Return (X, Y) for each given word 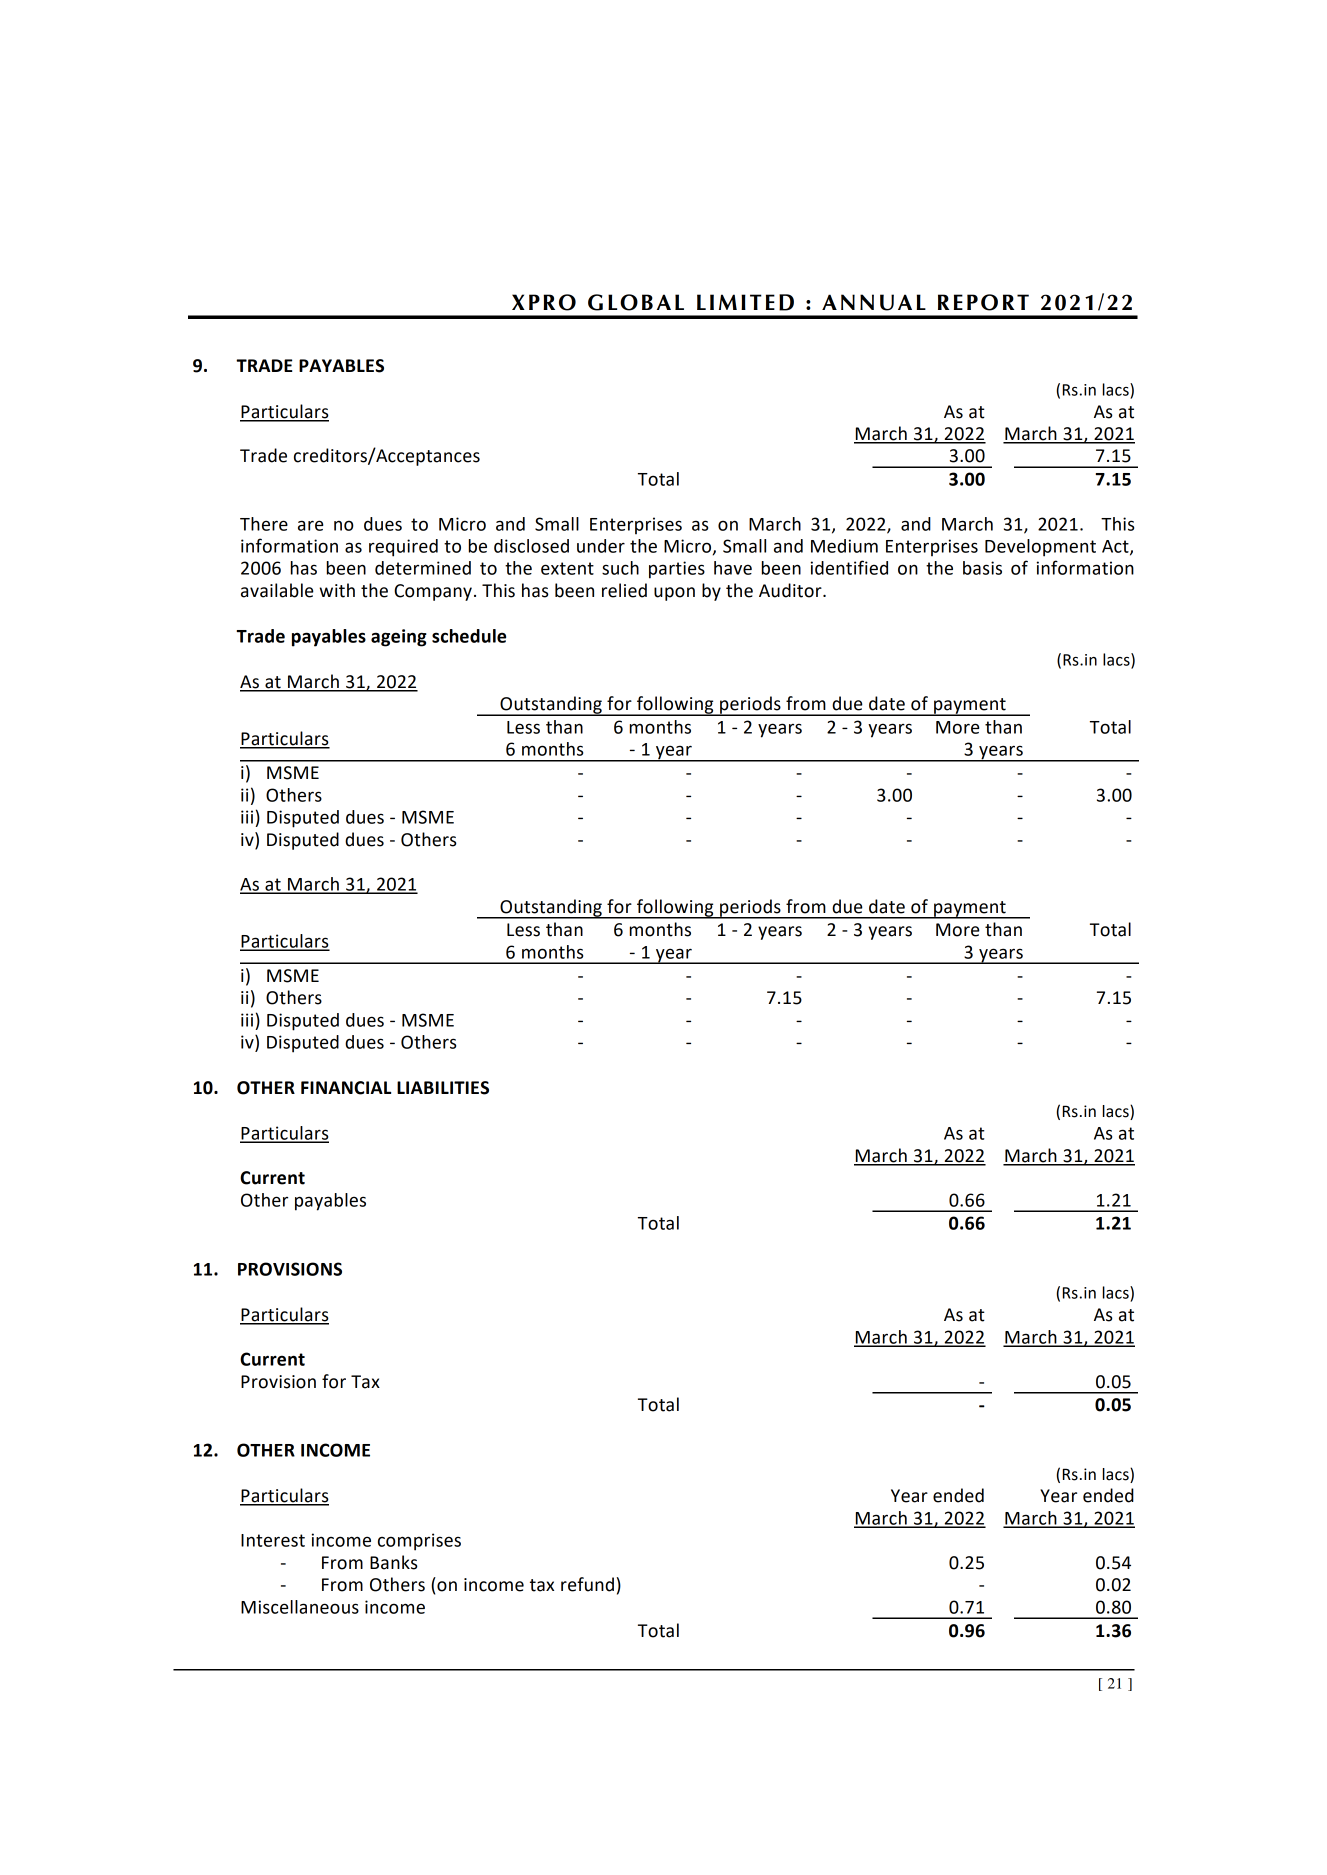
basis (982, 568)
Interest (273, 1540)
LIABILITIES (443, 1088)
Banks (394, 1562)
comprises (419, 1542)
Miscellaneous (300, 1607)
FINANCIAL (346, 1088)
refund (587, 1584)
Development (1040, 548)
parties (677, 570)
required (403, 548)
